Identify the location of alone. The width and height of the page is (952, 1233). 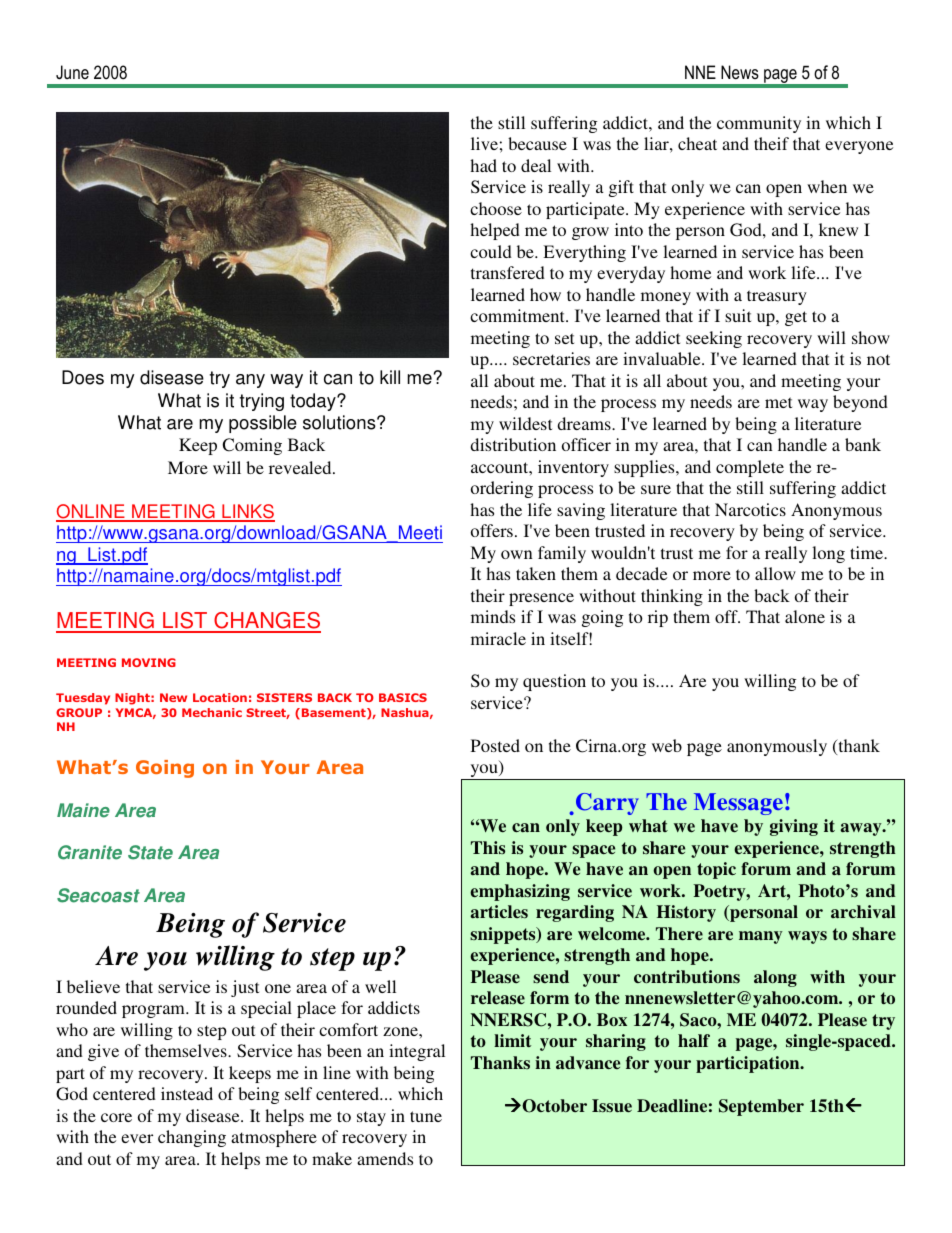
(805, 616).
